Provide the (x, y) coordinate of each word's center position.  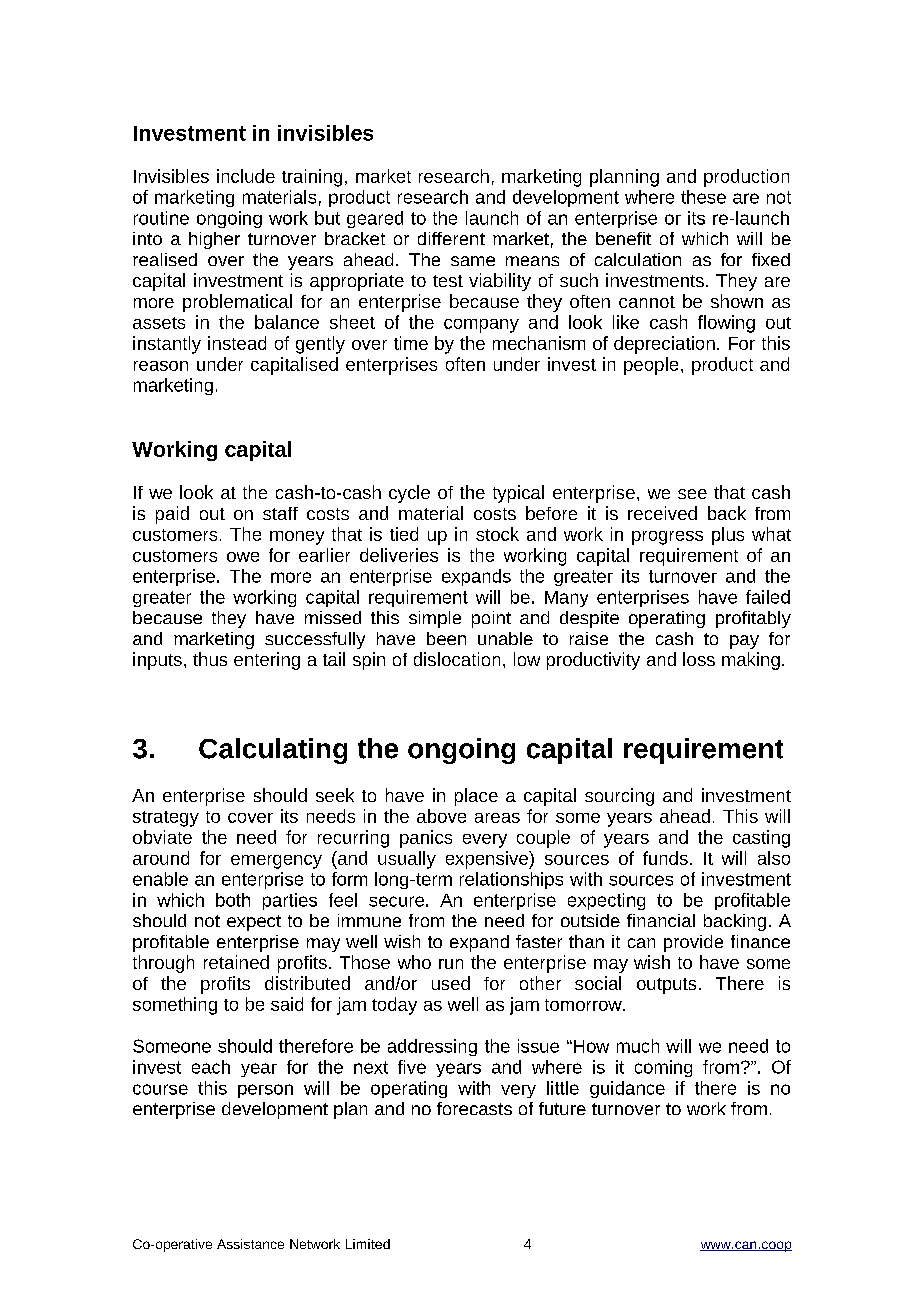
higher (214, 240)
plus (728, 536)
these (703, 197)
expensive (488, 860)
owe (243, 557)
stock (497, 534)
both (233, 900)
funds (665, 858)
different (451, 238)
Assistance (250, 1244)
